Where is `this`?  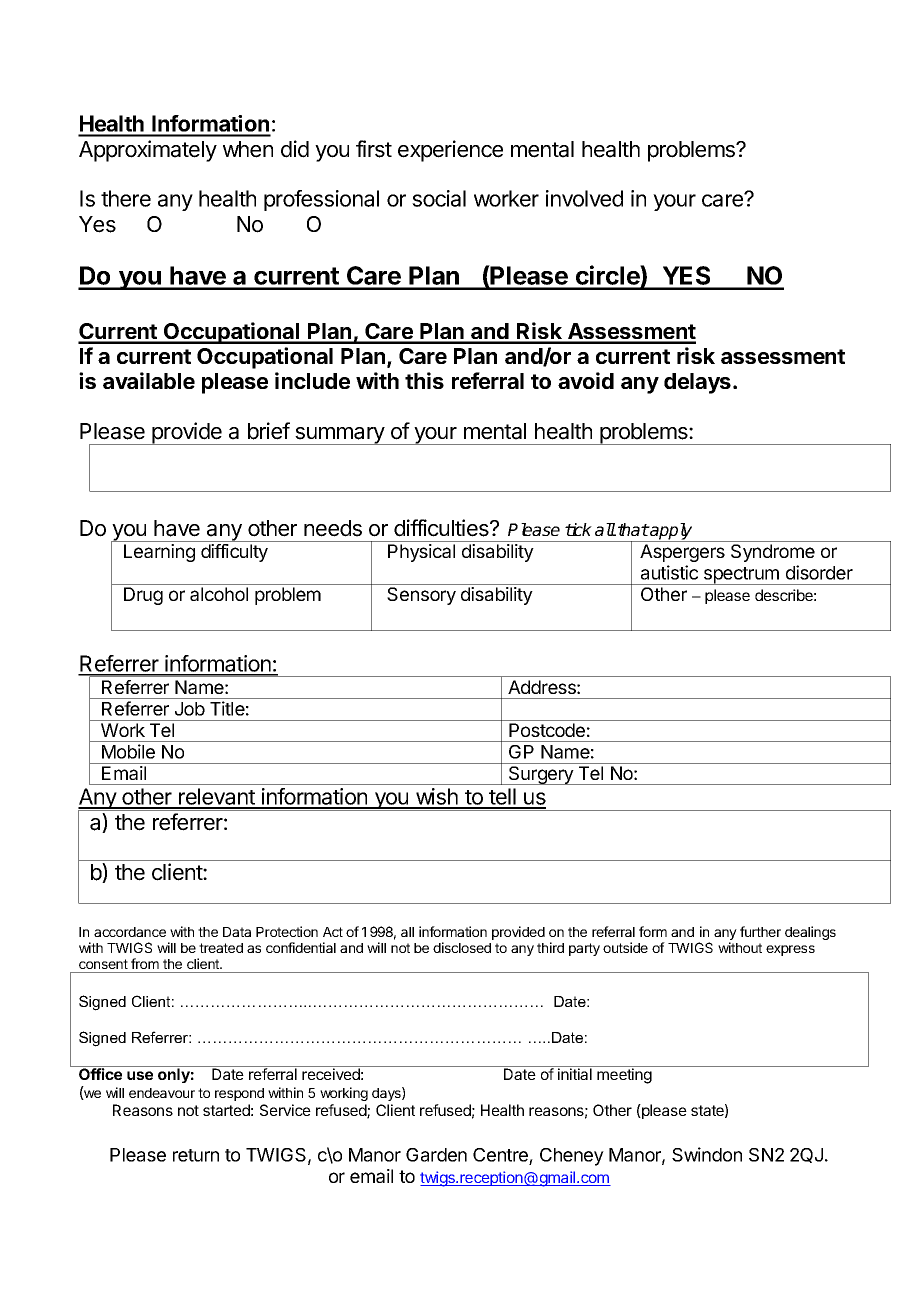
this is located at coordinates (424, 380).
